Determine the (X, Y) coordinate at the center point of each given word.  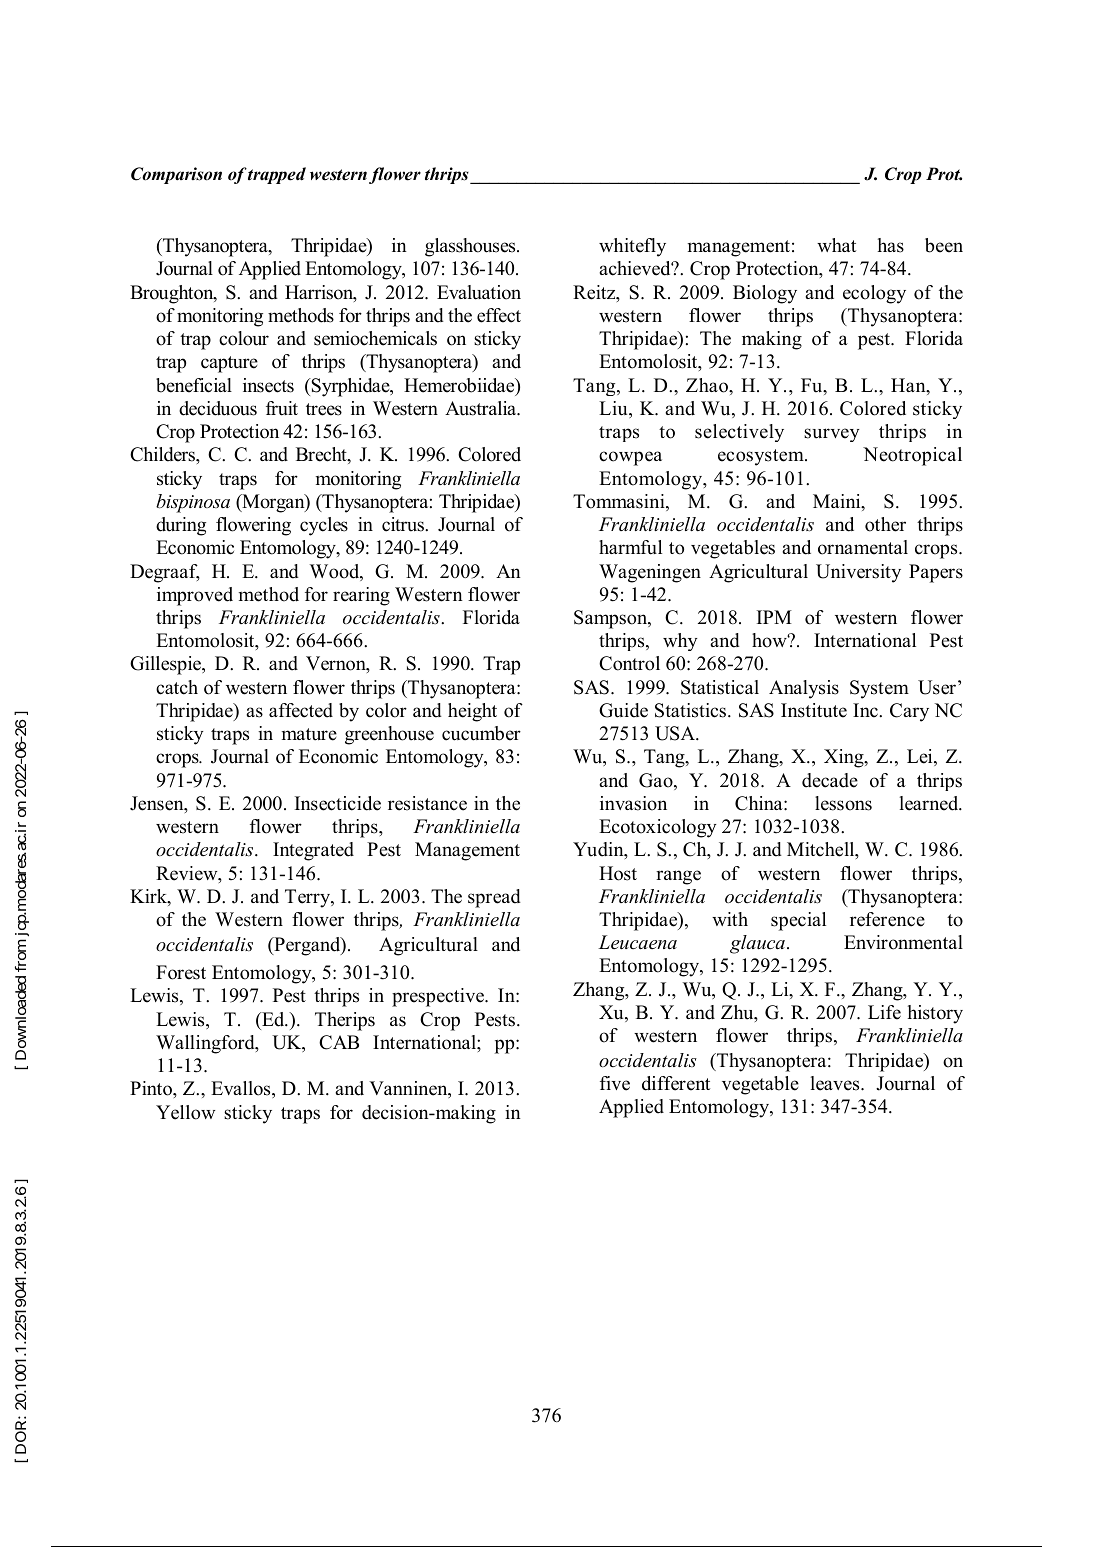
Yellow (185, 1112)
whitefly (632, 247)
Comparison (176, 175)
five (615, 1083)
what (836, 245)
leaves (836, 1083)
